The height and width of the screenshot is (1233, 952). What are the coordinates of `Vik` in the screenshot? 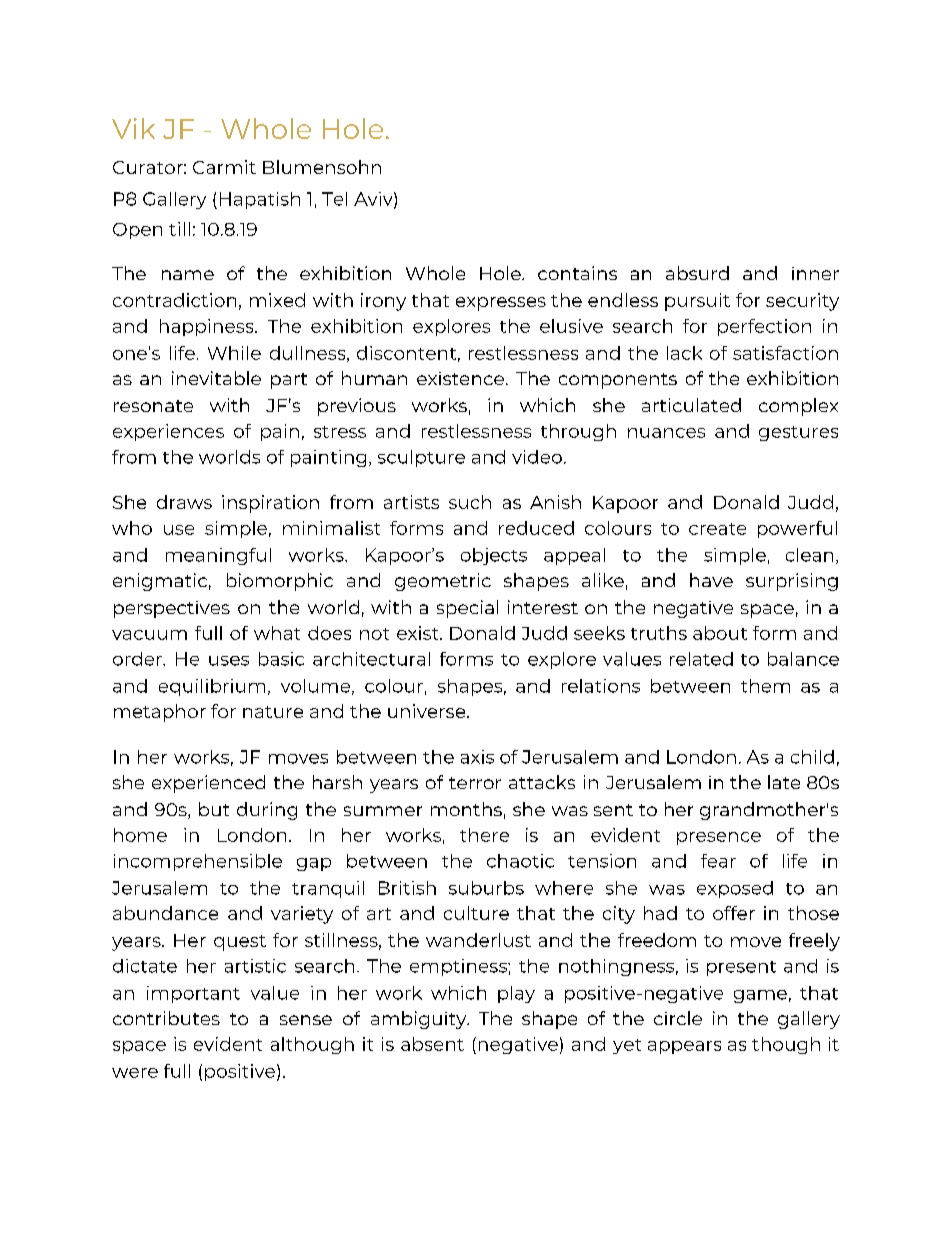 It's located at (133, 128).
